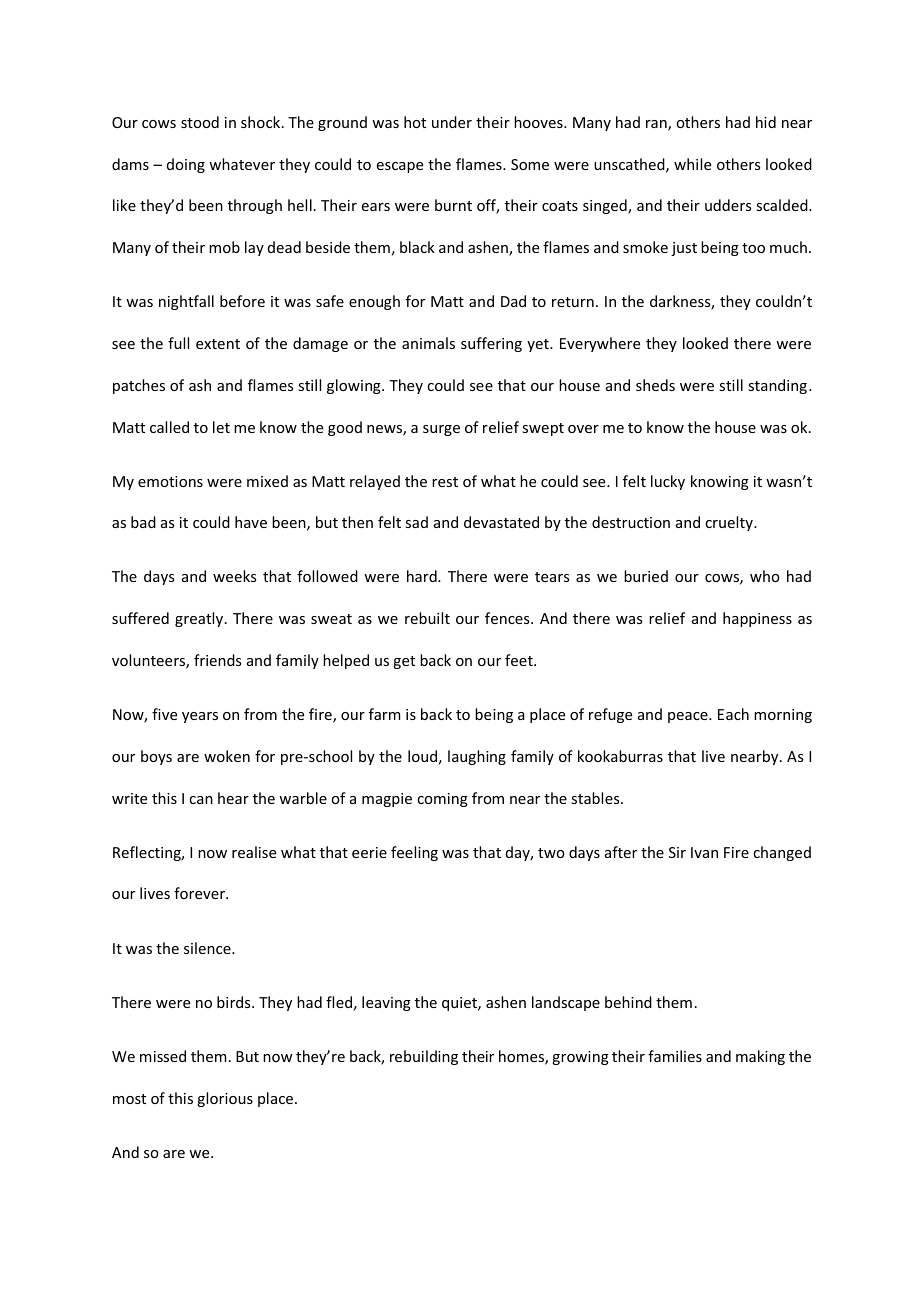  I want to click on rebuilding, so click(424, 1057).
